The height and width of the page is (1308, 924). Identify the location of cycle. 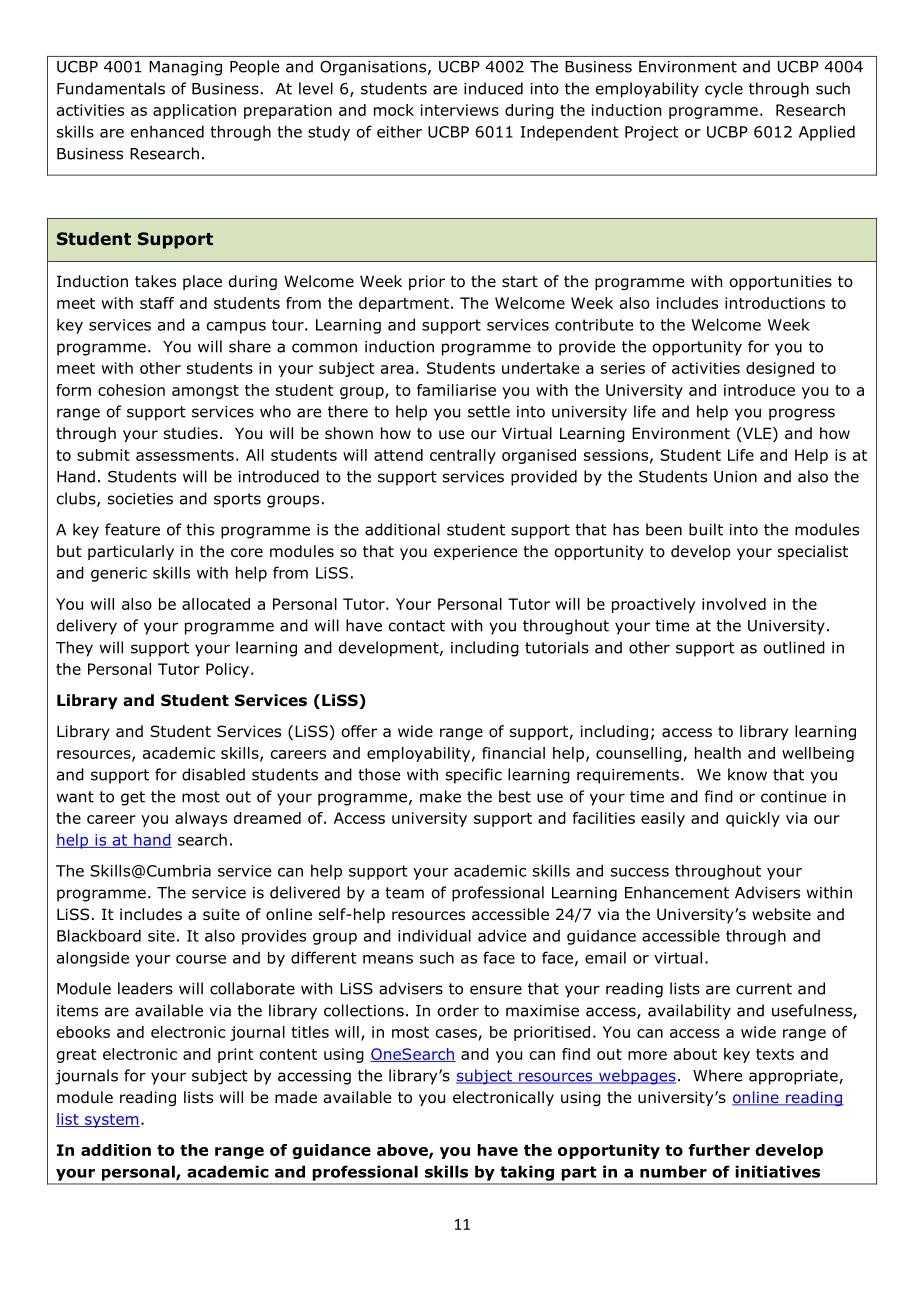
(724, 90).
